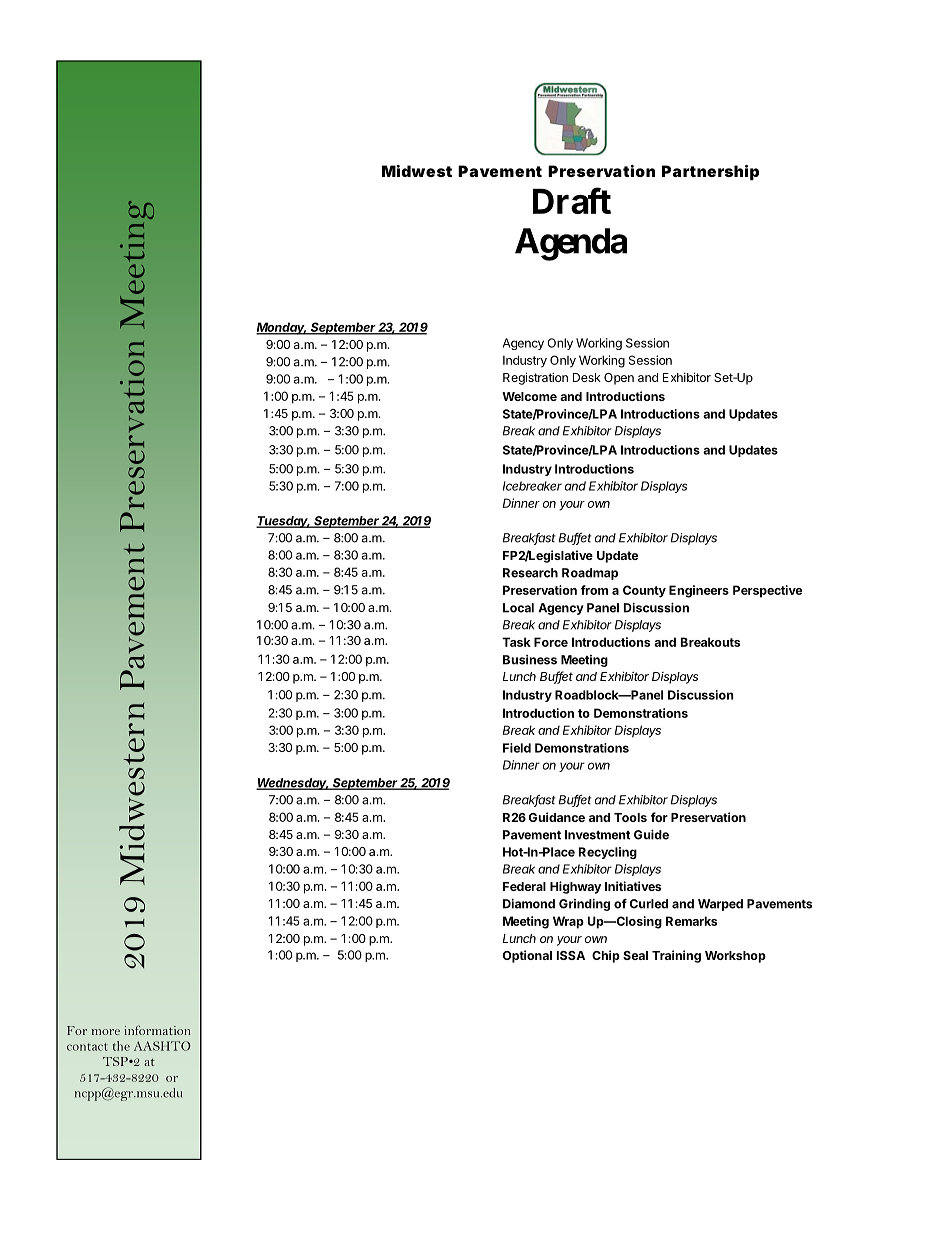 The height and width of the image is (1233, 952). I want to click on Partnership, so click(710, 172).
